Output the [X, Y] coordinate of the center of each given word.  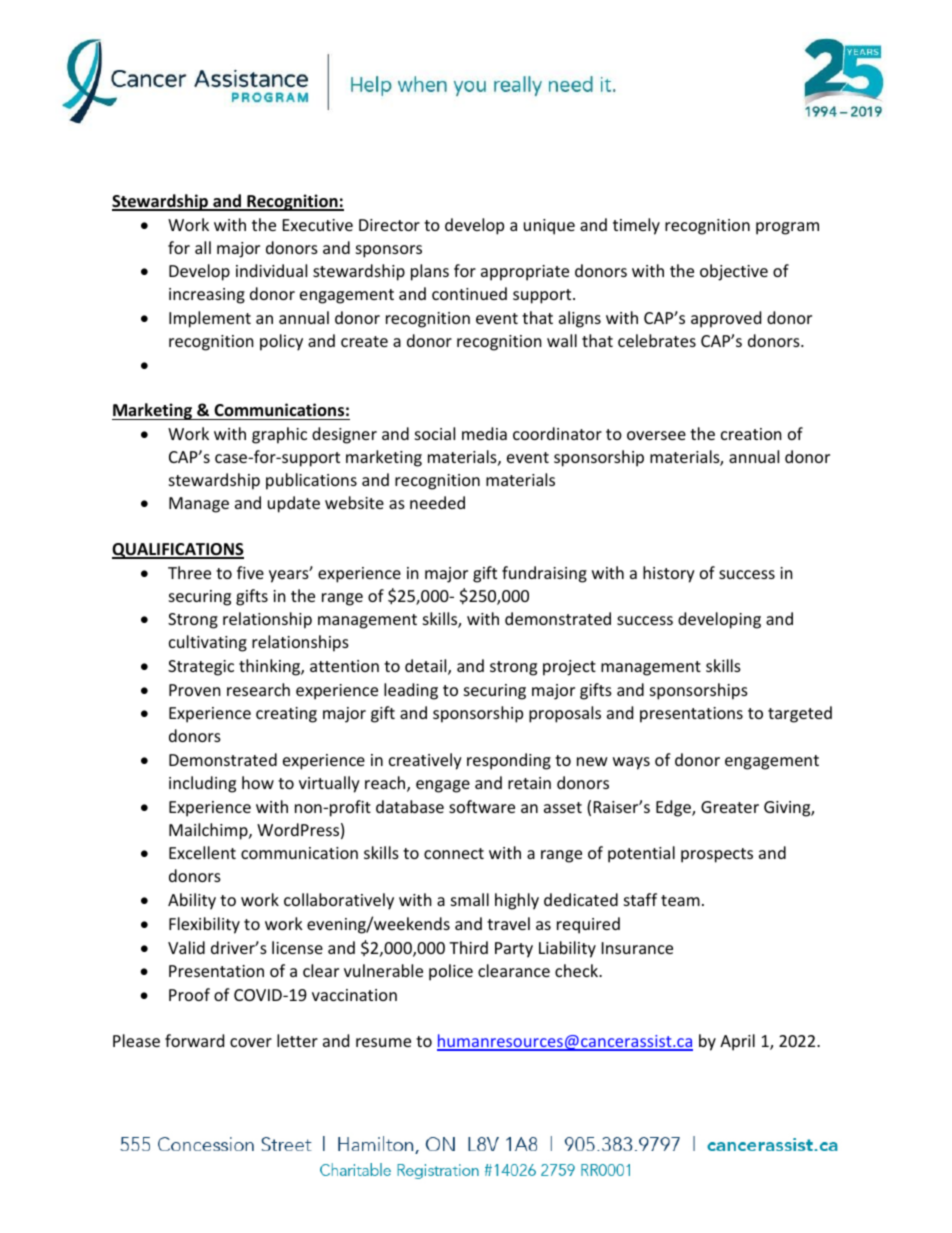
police [451, 972]
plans [430, 272]
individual [271, 270]
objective [734, 272]
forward [194, 1040]
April [737, 1042]
